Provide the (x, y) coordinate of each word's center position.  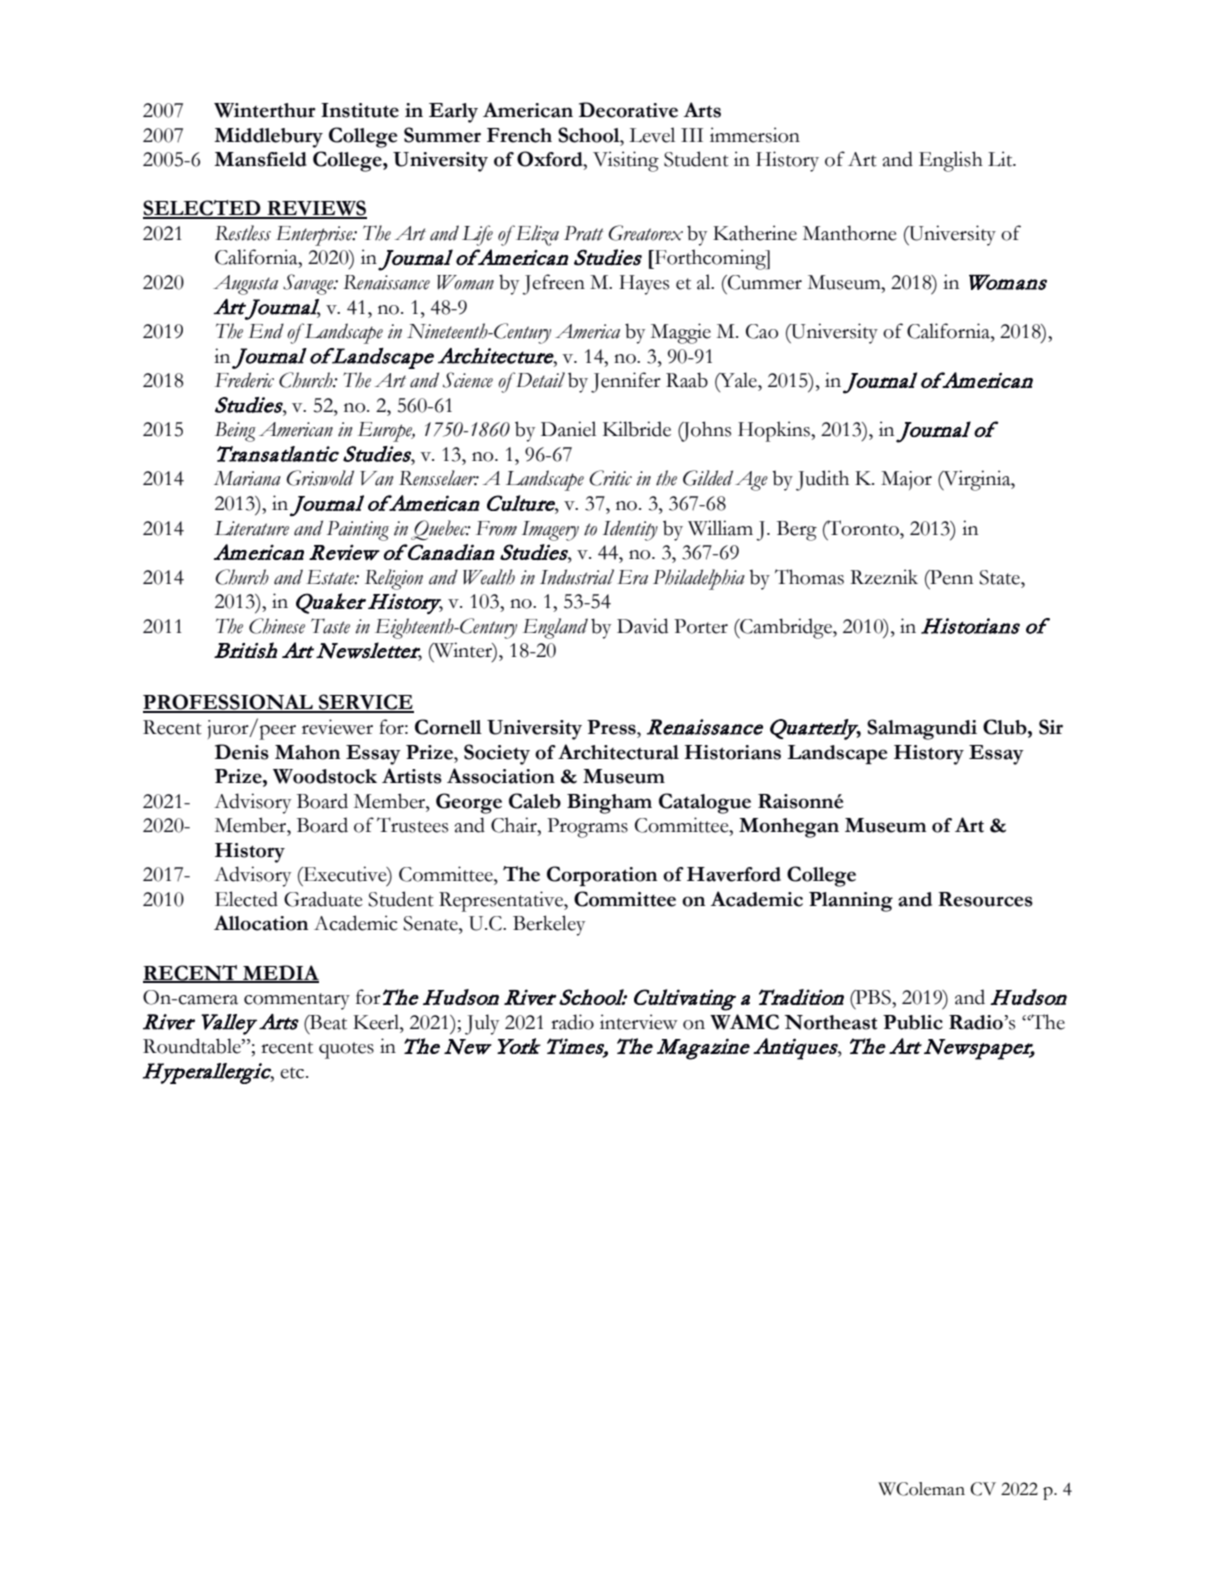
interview (639, 1022)
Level (652, 135)
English (951, 161)
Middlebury (268, 138)
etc (293, 1073)
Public (913, 1022)
